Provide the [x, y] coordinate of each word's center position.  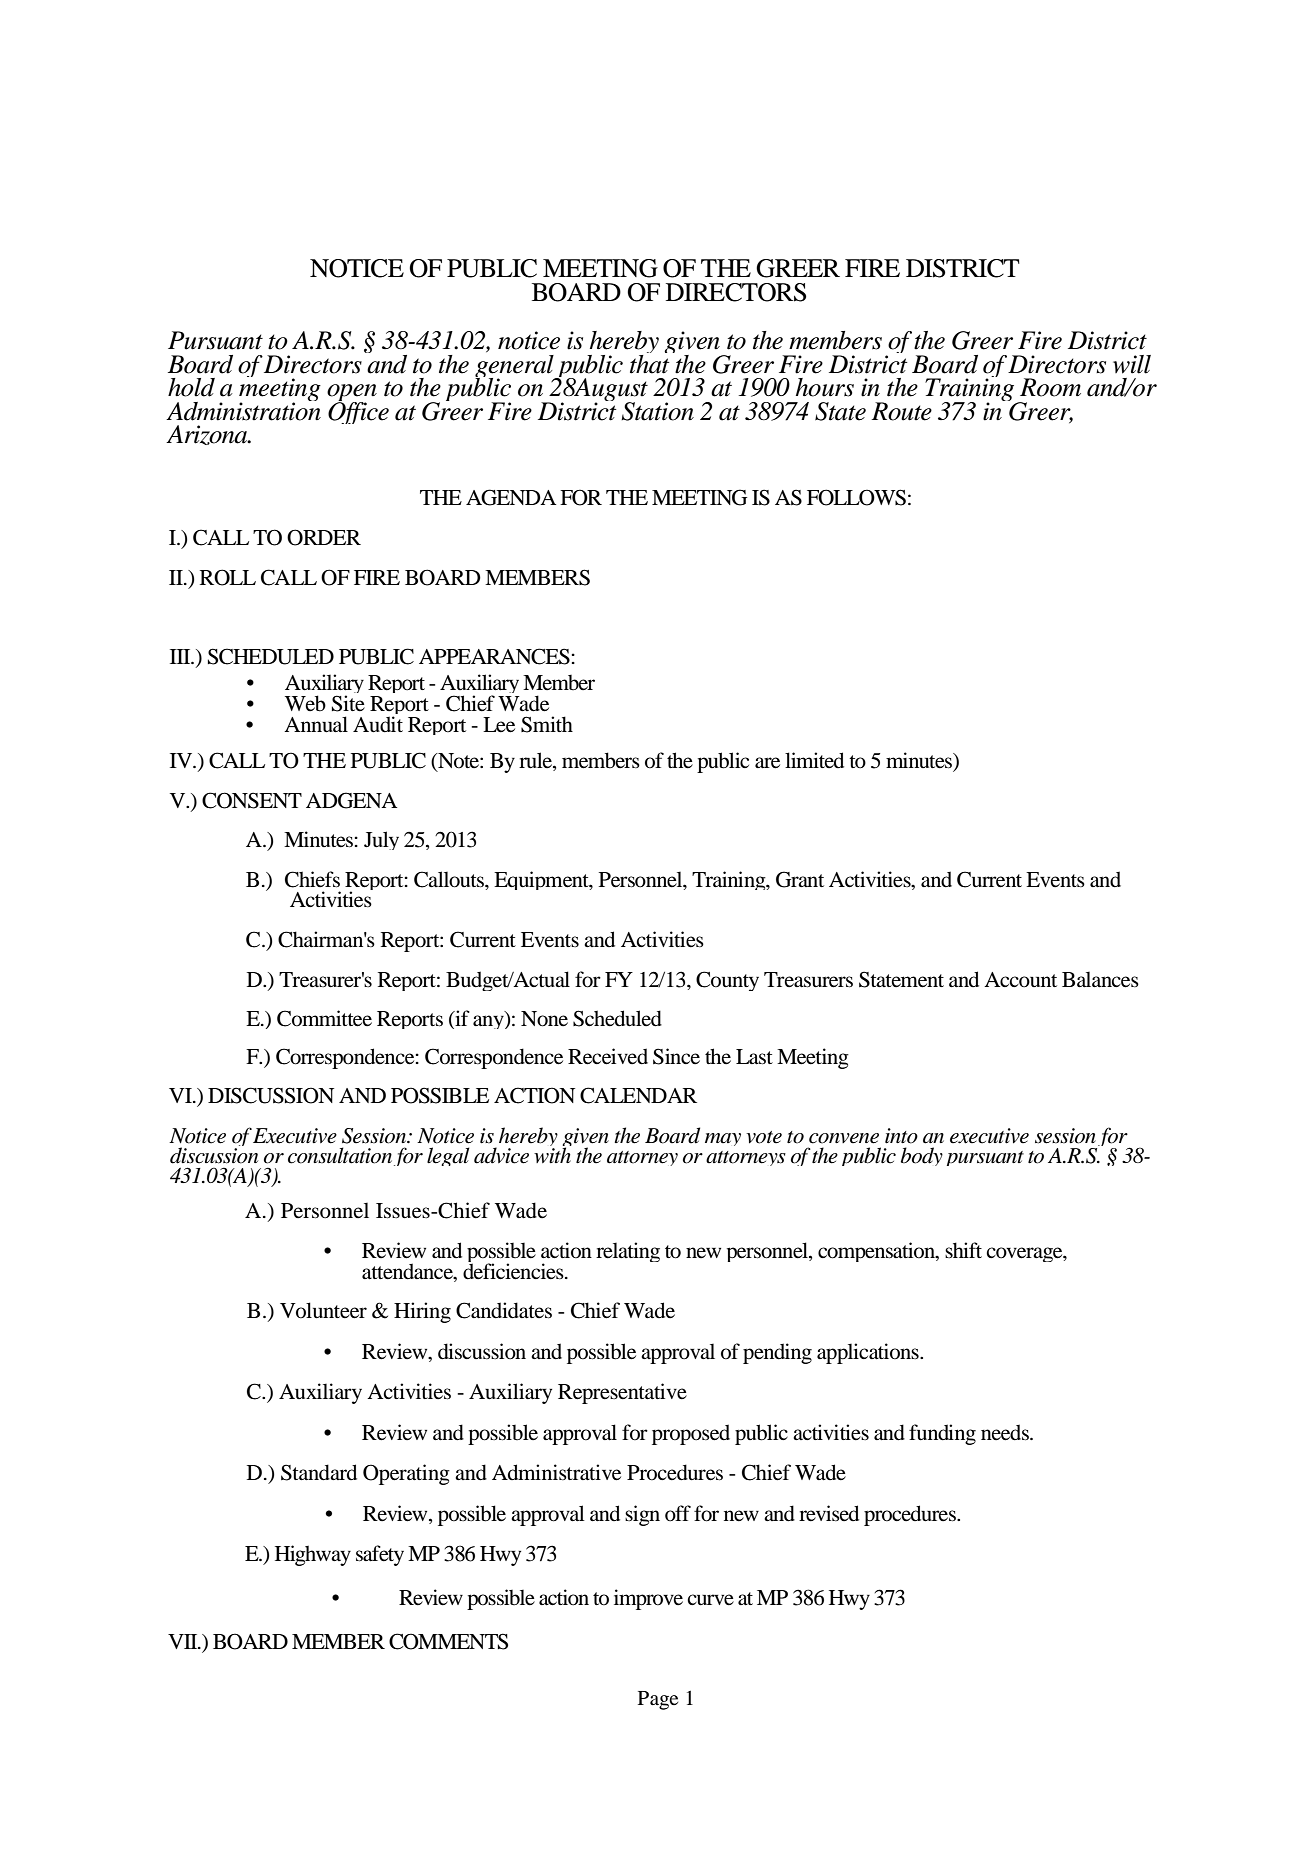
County [727, 981]
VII [184, 1641]
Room [1050, 387]
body [922, 1156]
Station [657, 411]
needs [1006, 1432]
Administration [243, 410]
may [723, 1139]
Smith [547, 724]
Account [1020, 980]
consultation [340, 1155]
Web [305, 703]
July [381, 840]
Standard [319, 1472]
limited [814, 760]
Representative [622, 1393]
